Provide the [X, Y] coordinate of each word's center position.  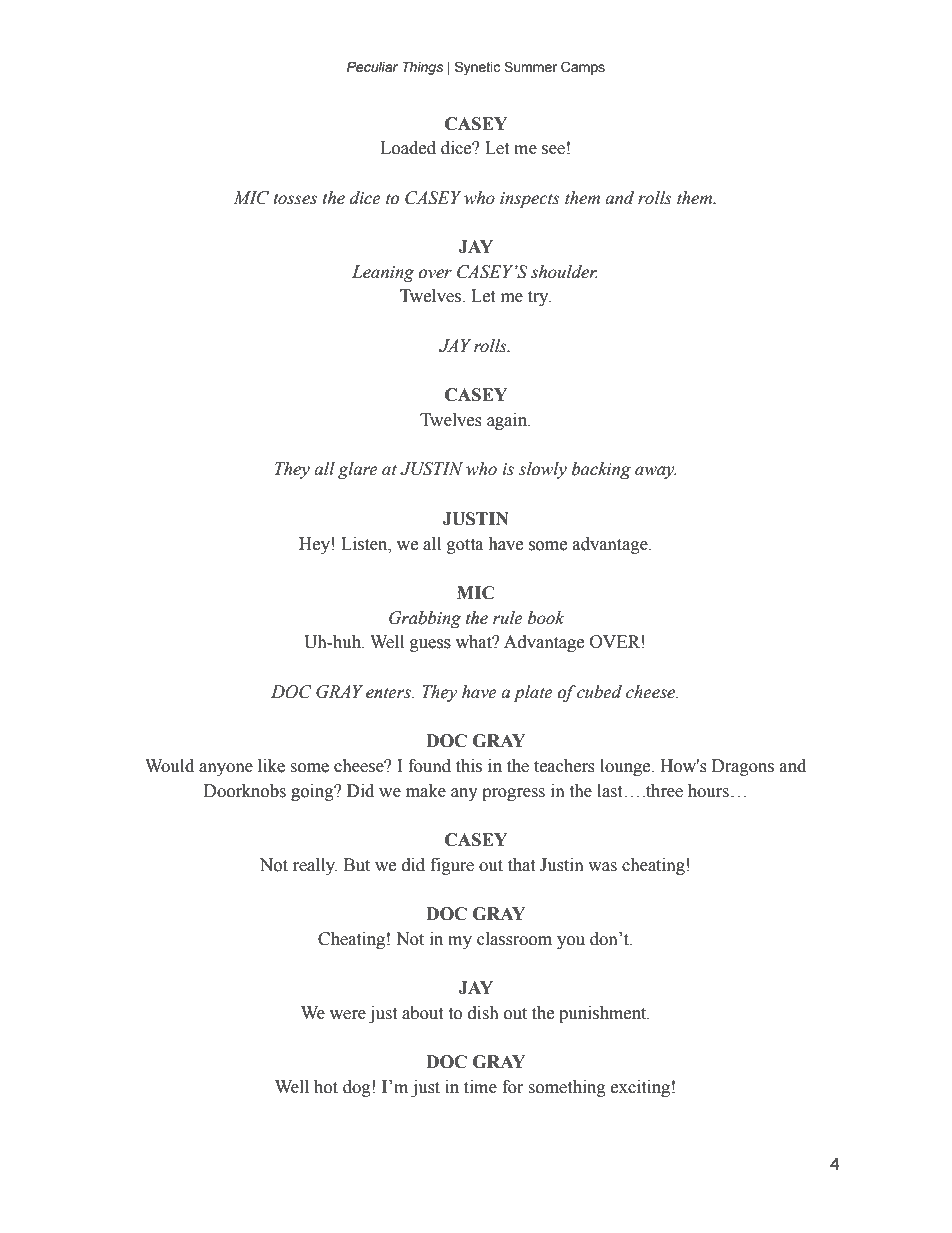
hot [326, 1087]
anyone [226, 769]
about [422, 1013]
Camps [583, 68]
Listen [365, 544]
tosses [295, 199]
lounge [626, 767]
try [539, 298]
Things [422, 68]
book [546, 618]
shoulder [564, 272]
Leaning [383, 273]
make [426, 791]
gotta [465, 546]
